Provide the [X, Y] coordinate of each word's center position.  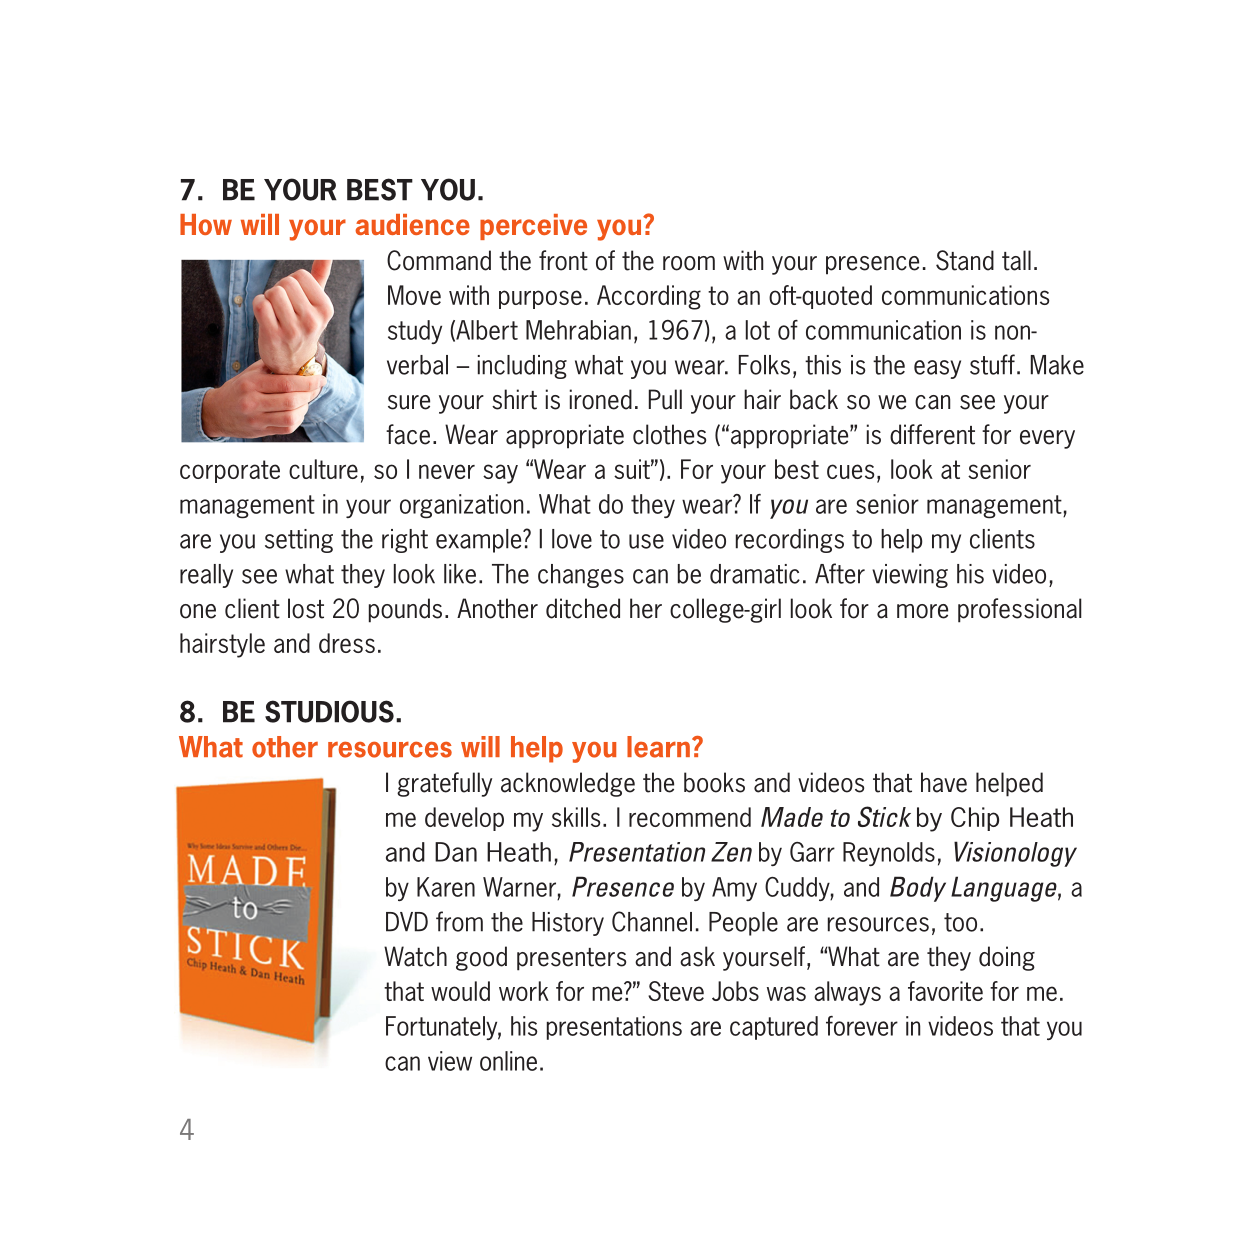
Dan [456, 852]
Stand [965, 260]
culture [323, 469]
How [206, 224]
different [932, 434]
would [460, 991]
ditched [583, 608]
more [922, 611]
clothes [669, 434]
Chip [975, 819]
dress [347, 643]
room [689, 263]
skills [576, 817]
